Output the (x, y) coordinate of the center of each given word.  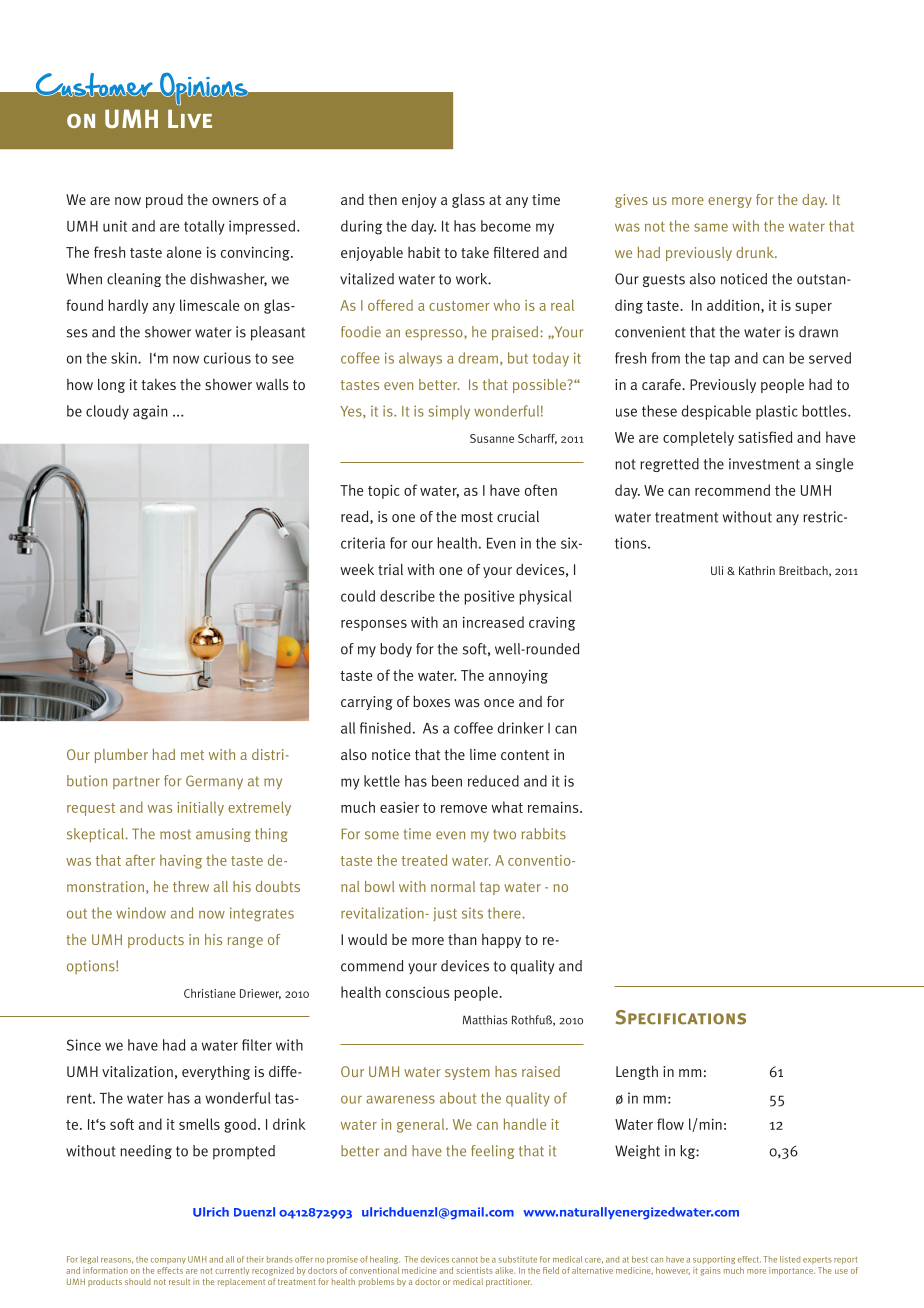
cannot (465, 1260)
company (168, 1261)
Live (190, 118)
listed (790, 1259)
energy (730, 202)
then (382, 199)
